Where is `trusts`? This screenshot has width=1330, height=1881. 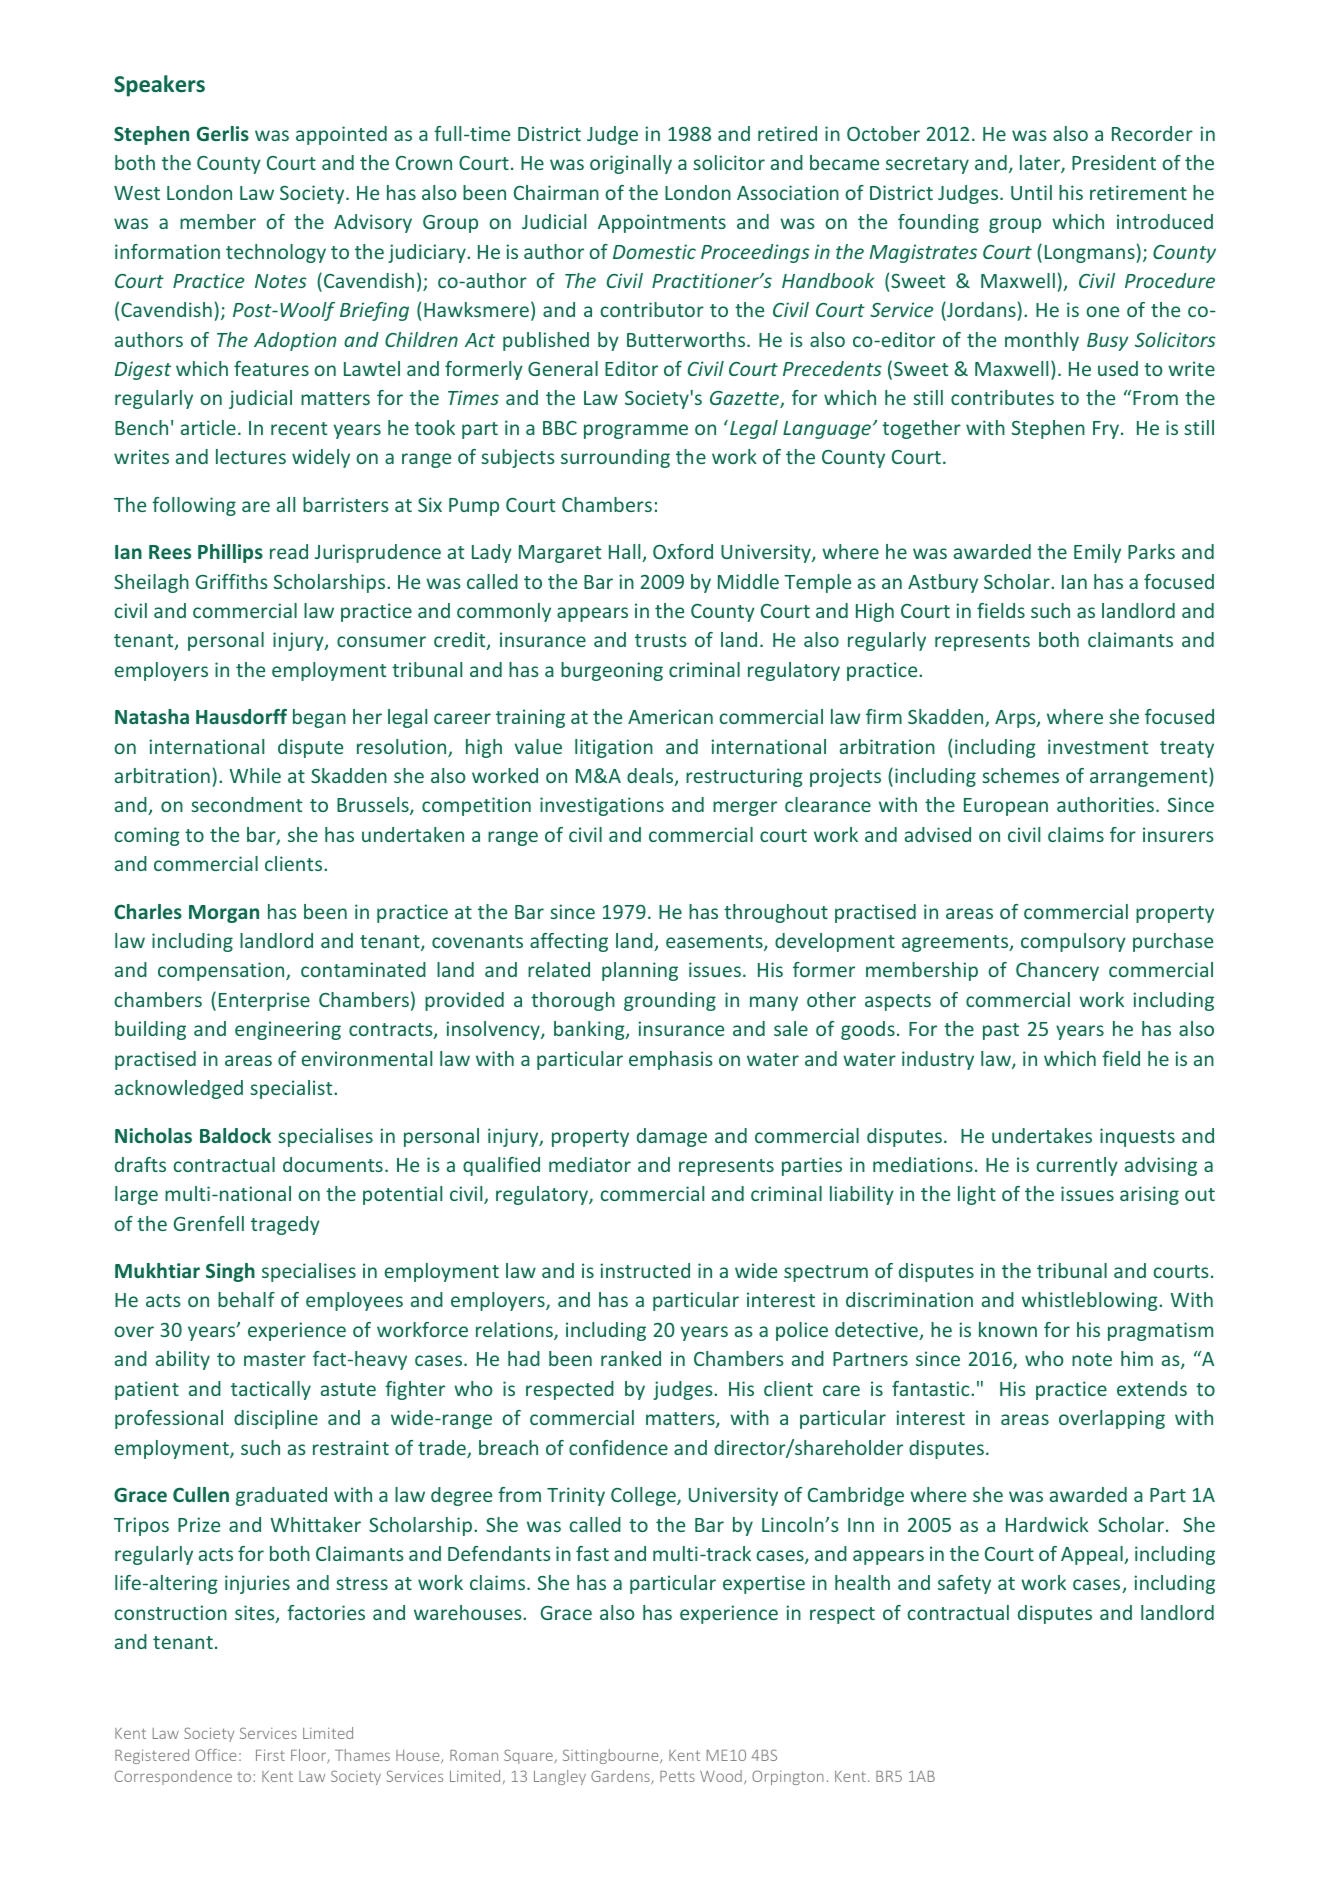
trusts is located at coordinates (661, 640).
